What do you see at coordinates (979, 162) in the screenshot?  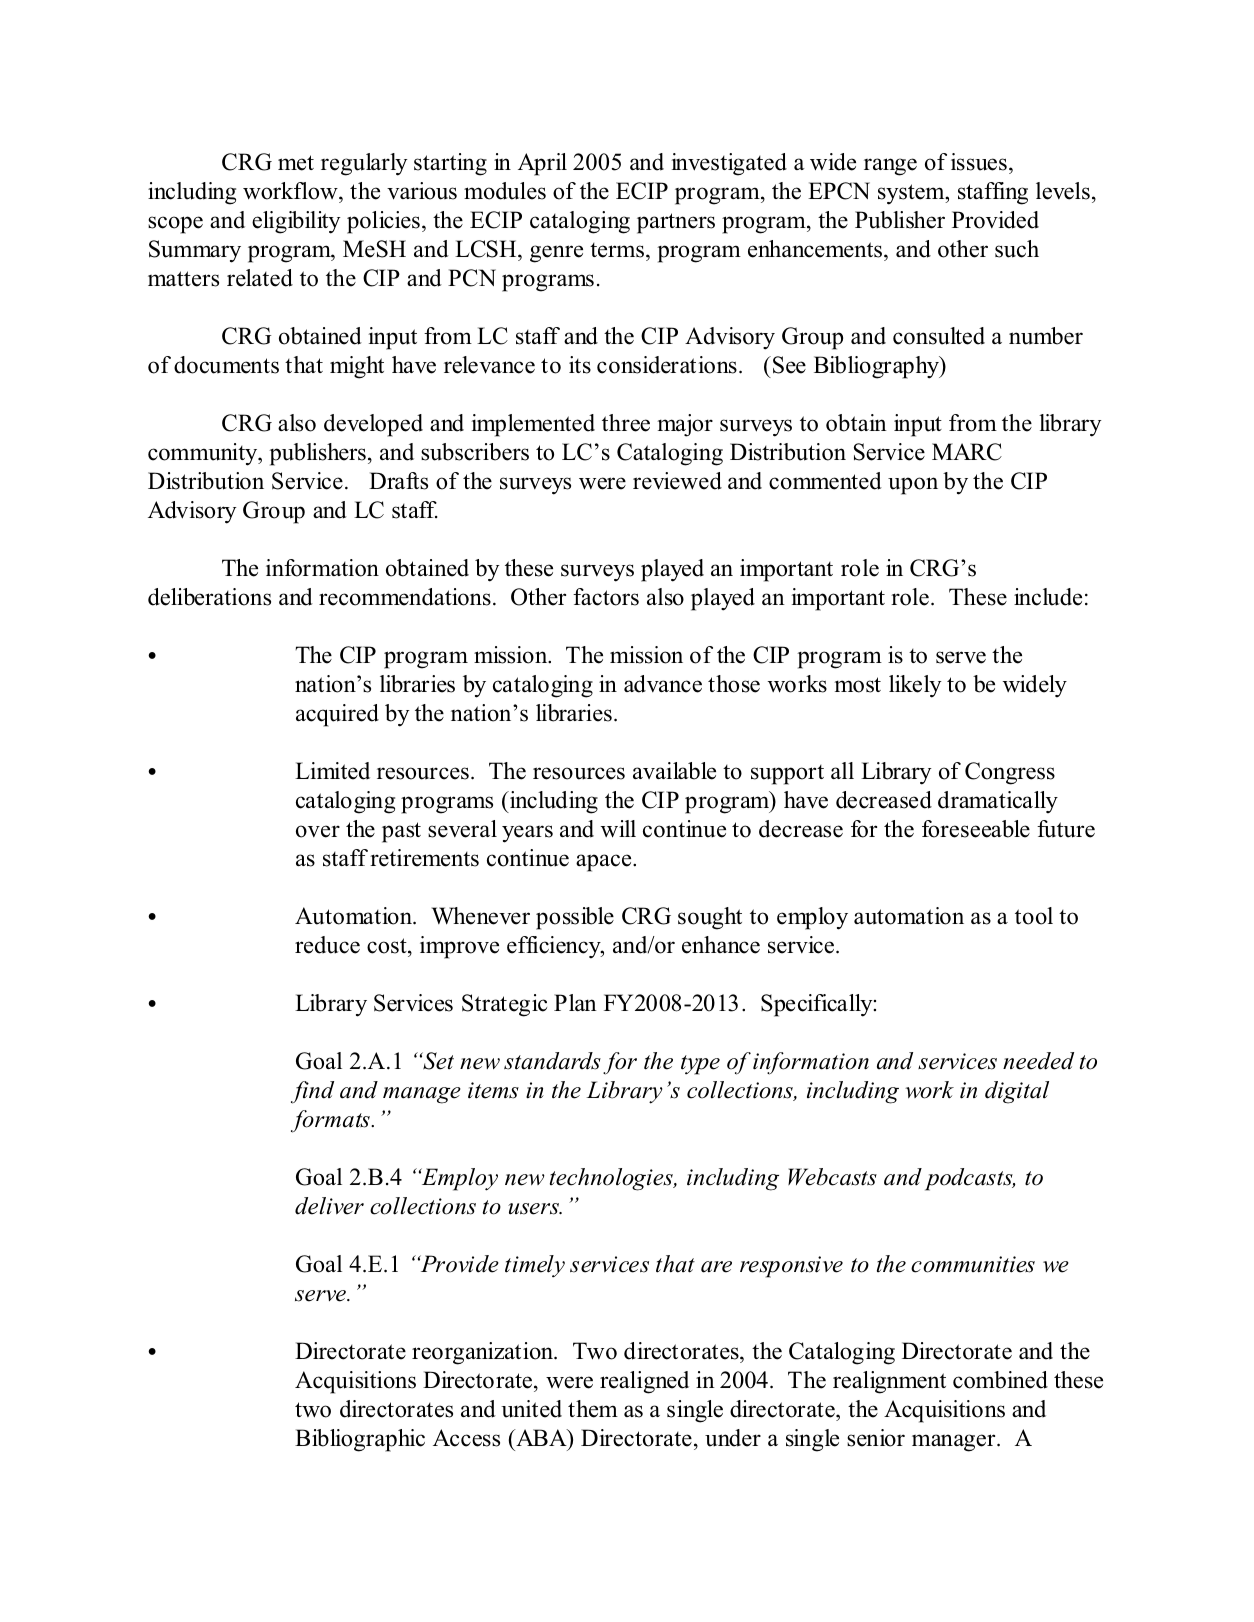 I see `issues` at bounding box center [979, 162].
